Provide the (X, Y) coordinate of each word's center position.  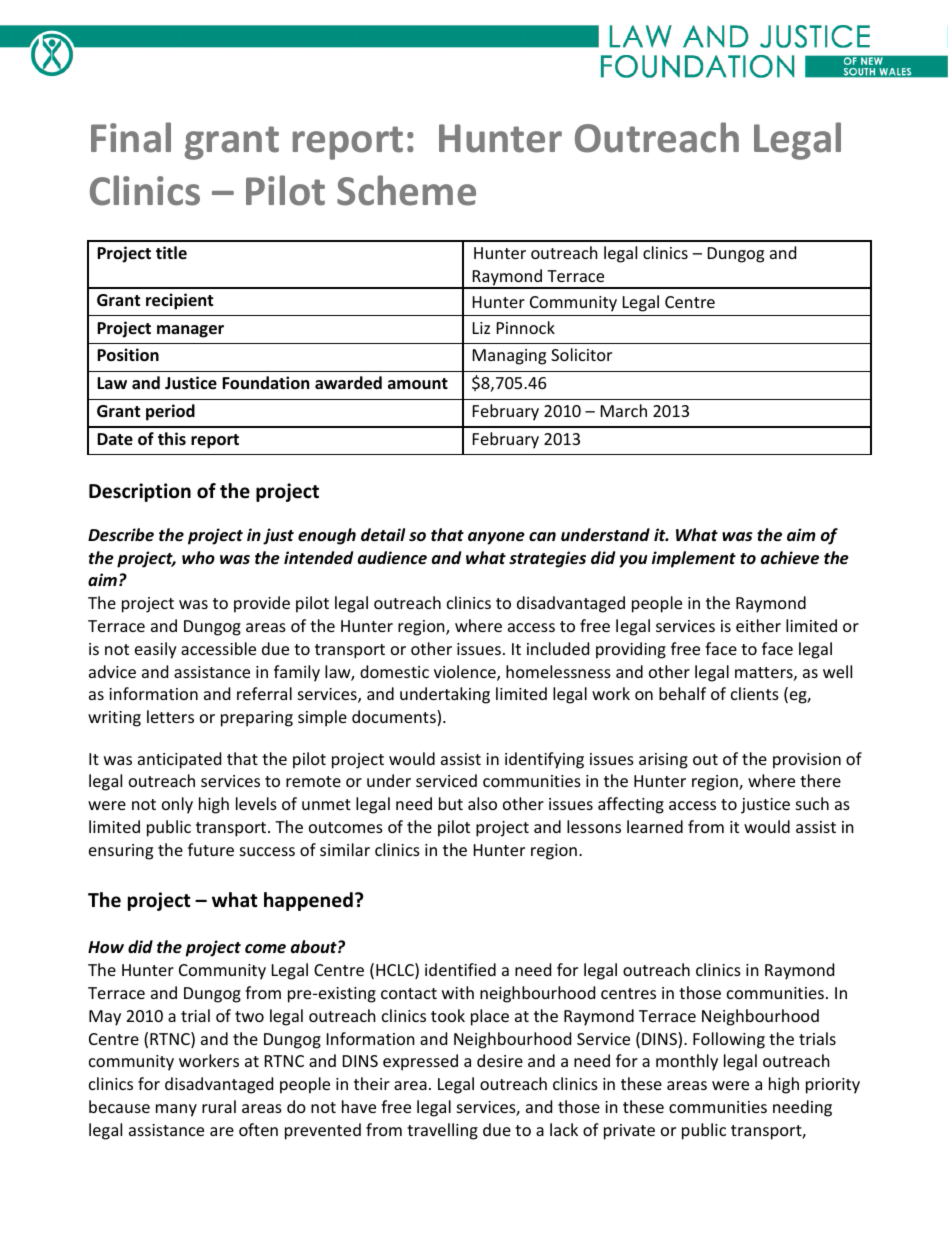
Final (131, 137)
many (176, 1110)
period (170, 412)
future (211, 849)
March (624, 410)
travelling (442, 1131)
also (482, 803)
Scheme (406, 190)
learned (655, 826)
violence (466, 673)
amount (418, 384)
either (758, 625)
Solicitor (581, 354)
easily (156, 650)
